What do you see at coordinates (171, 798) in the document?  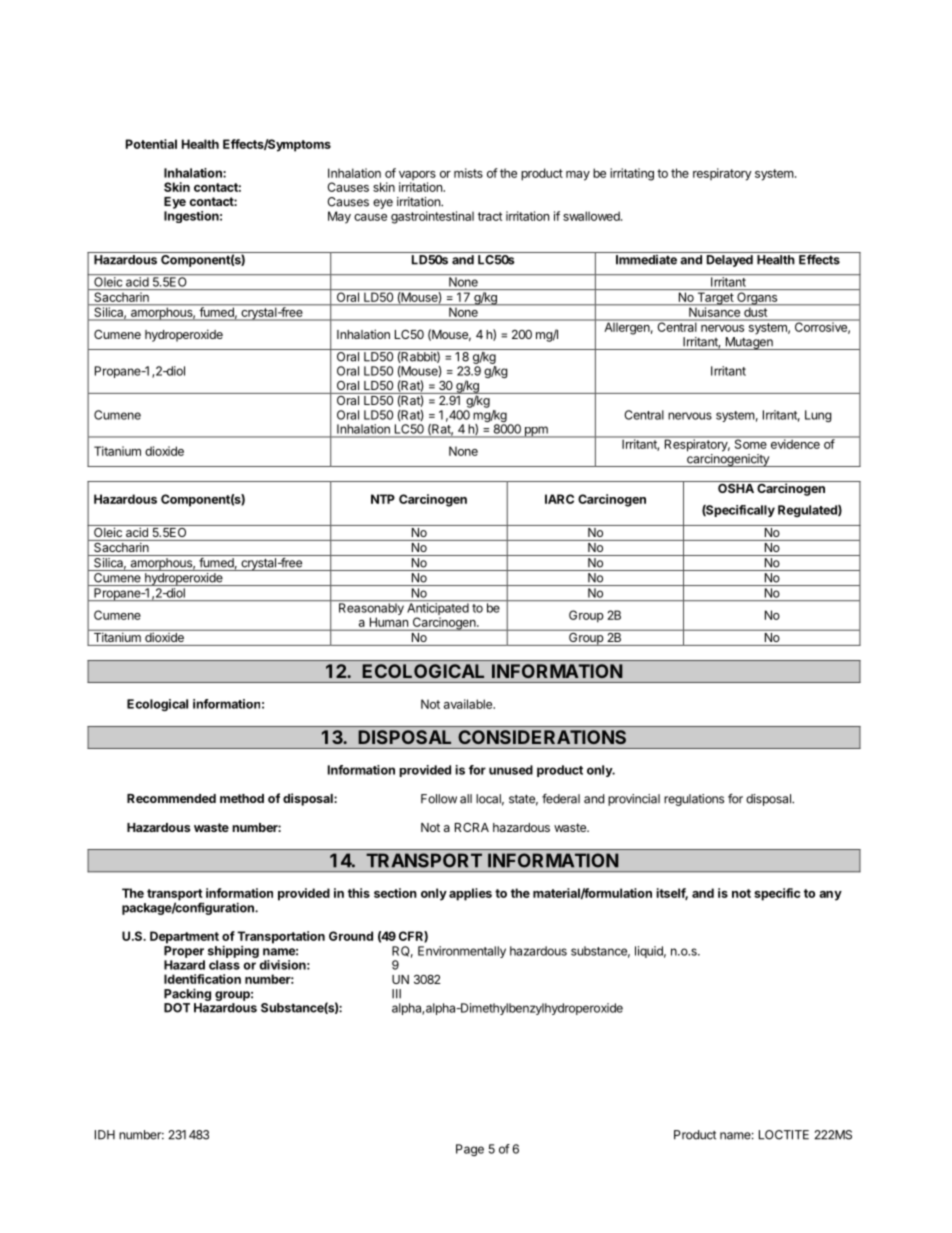 I see `Recommended` at bounding box center [171, 798].
